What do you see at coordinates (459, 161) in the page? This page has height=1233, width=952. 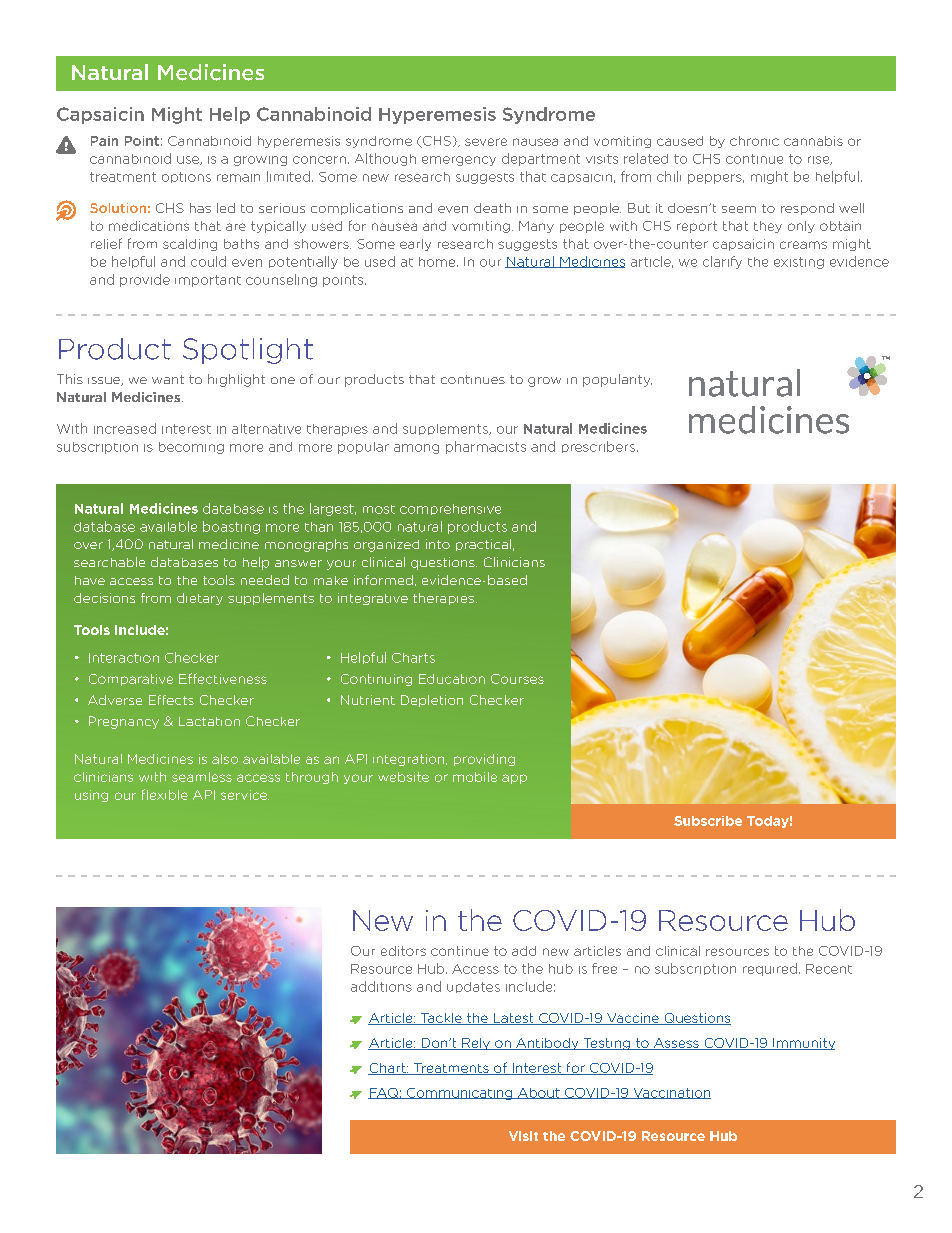 I see `emergency` at bounding box center [459, 161].
